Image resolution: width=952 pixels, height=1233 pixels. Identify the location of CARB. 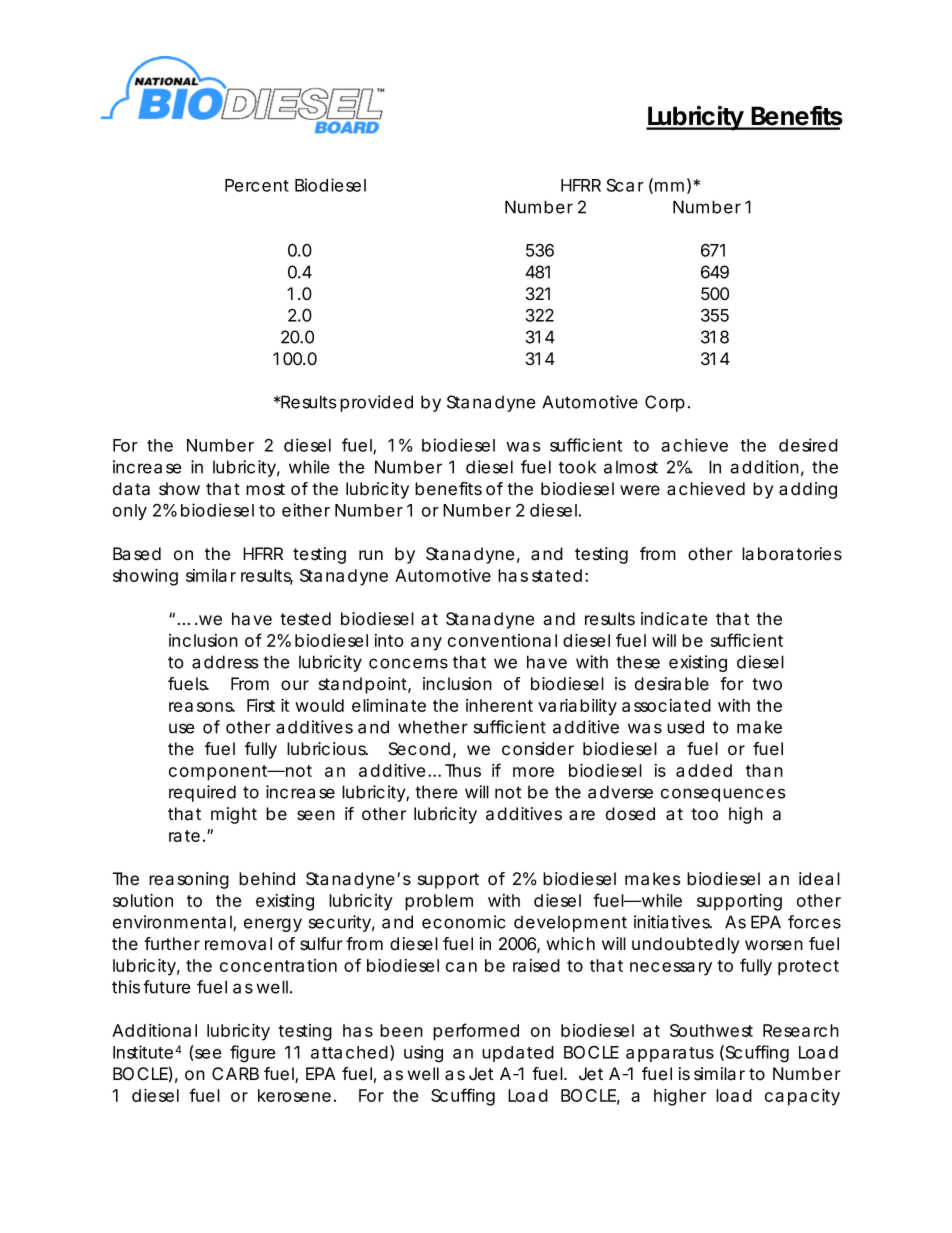
(235, 1073).
